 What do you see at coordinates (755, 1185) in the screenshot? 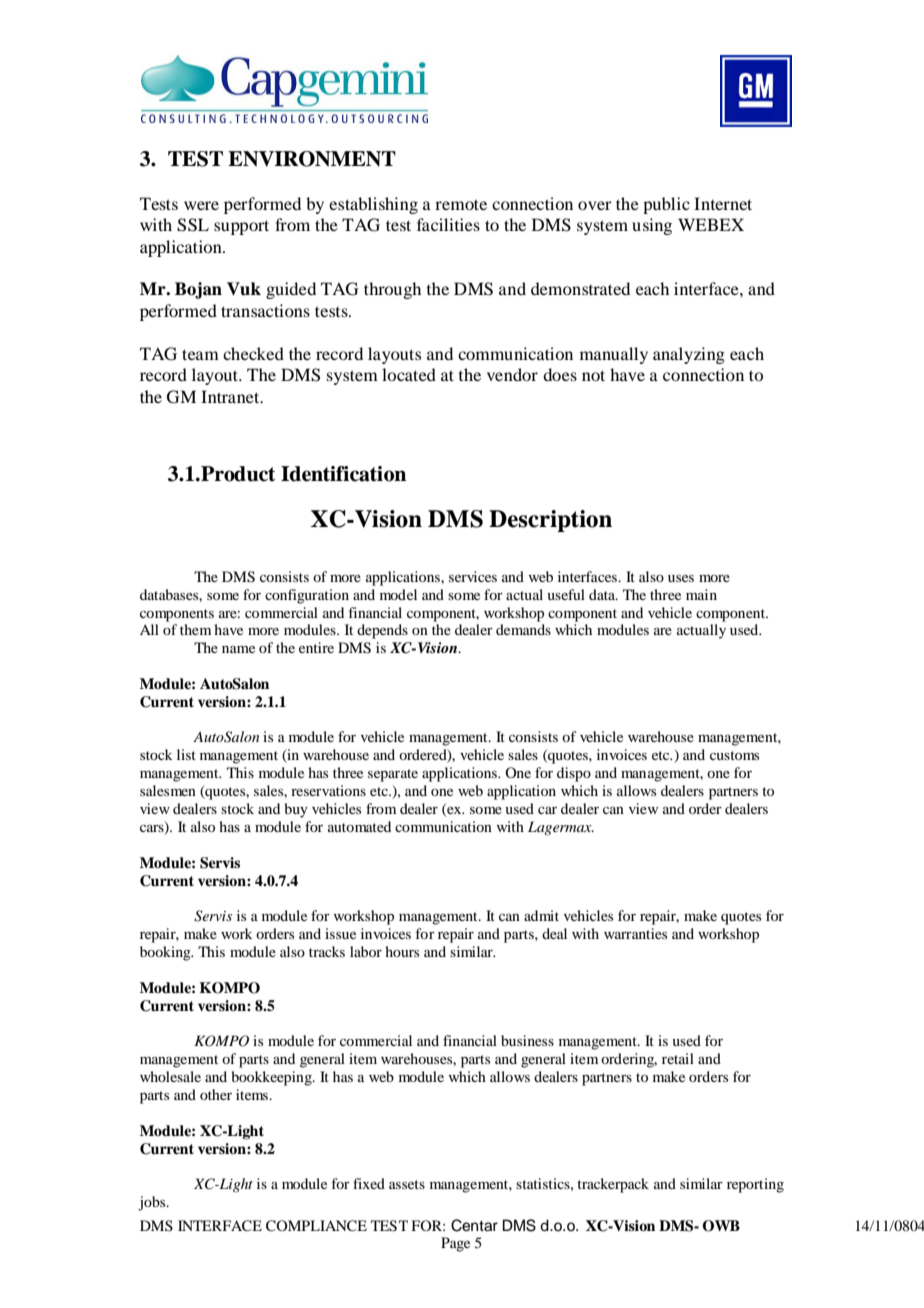
I see `reporting` at bounding box center [755, 1185].
